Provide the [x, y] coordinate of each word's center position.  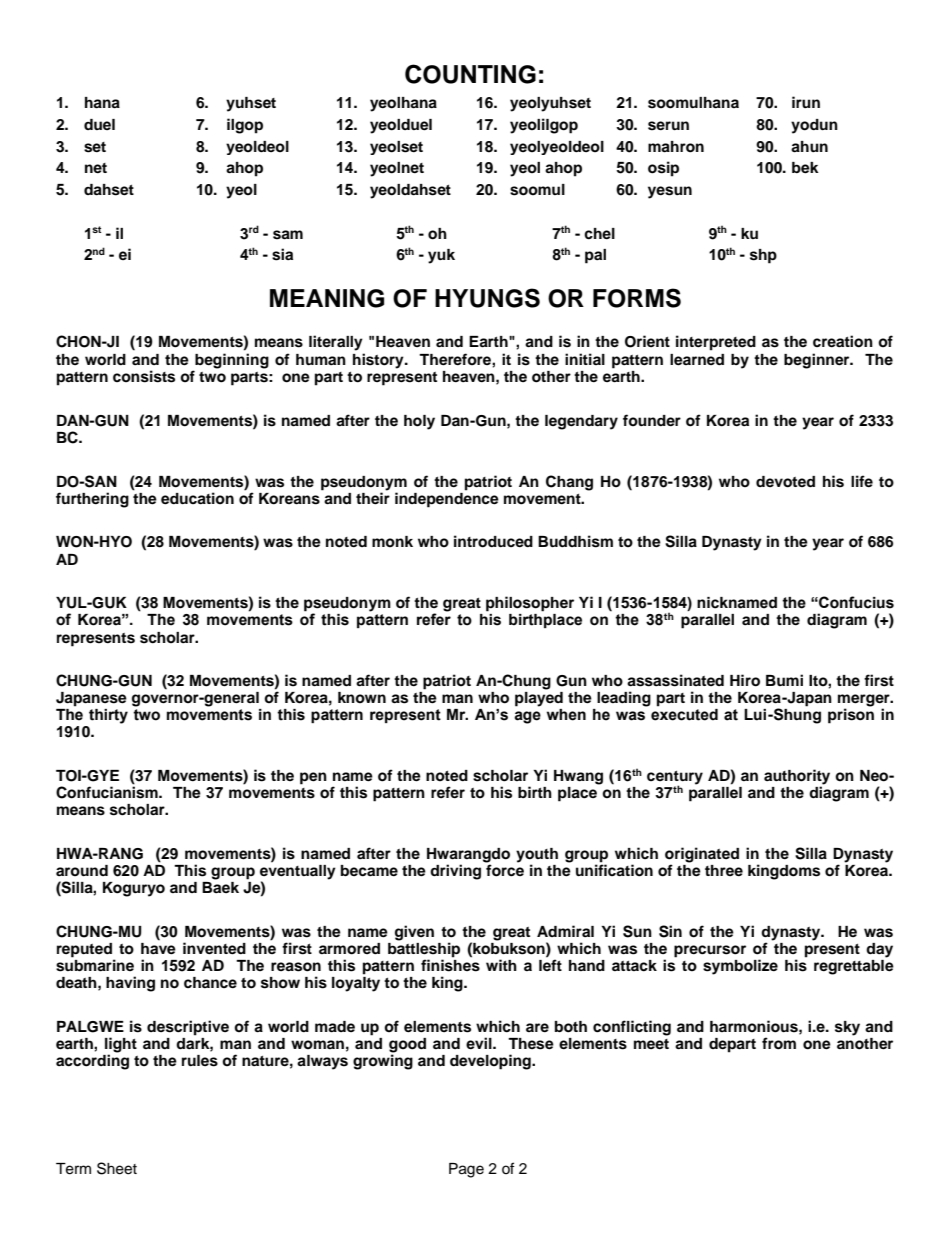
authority [797, 778]
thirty [108, 716]
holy [419, 422]
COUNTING [470, 74]
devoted [785, 482]
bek [805, 168]
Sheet [117, 1168]
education [197, 498]
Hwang [578, 777]
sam [288, 235]
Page [466, 1170]
